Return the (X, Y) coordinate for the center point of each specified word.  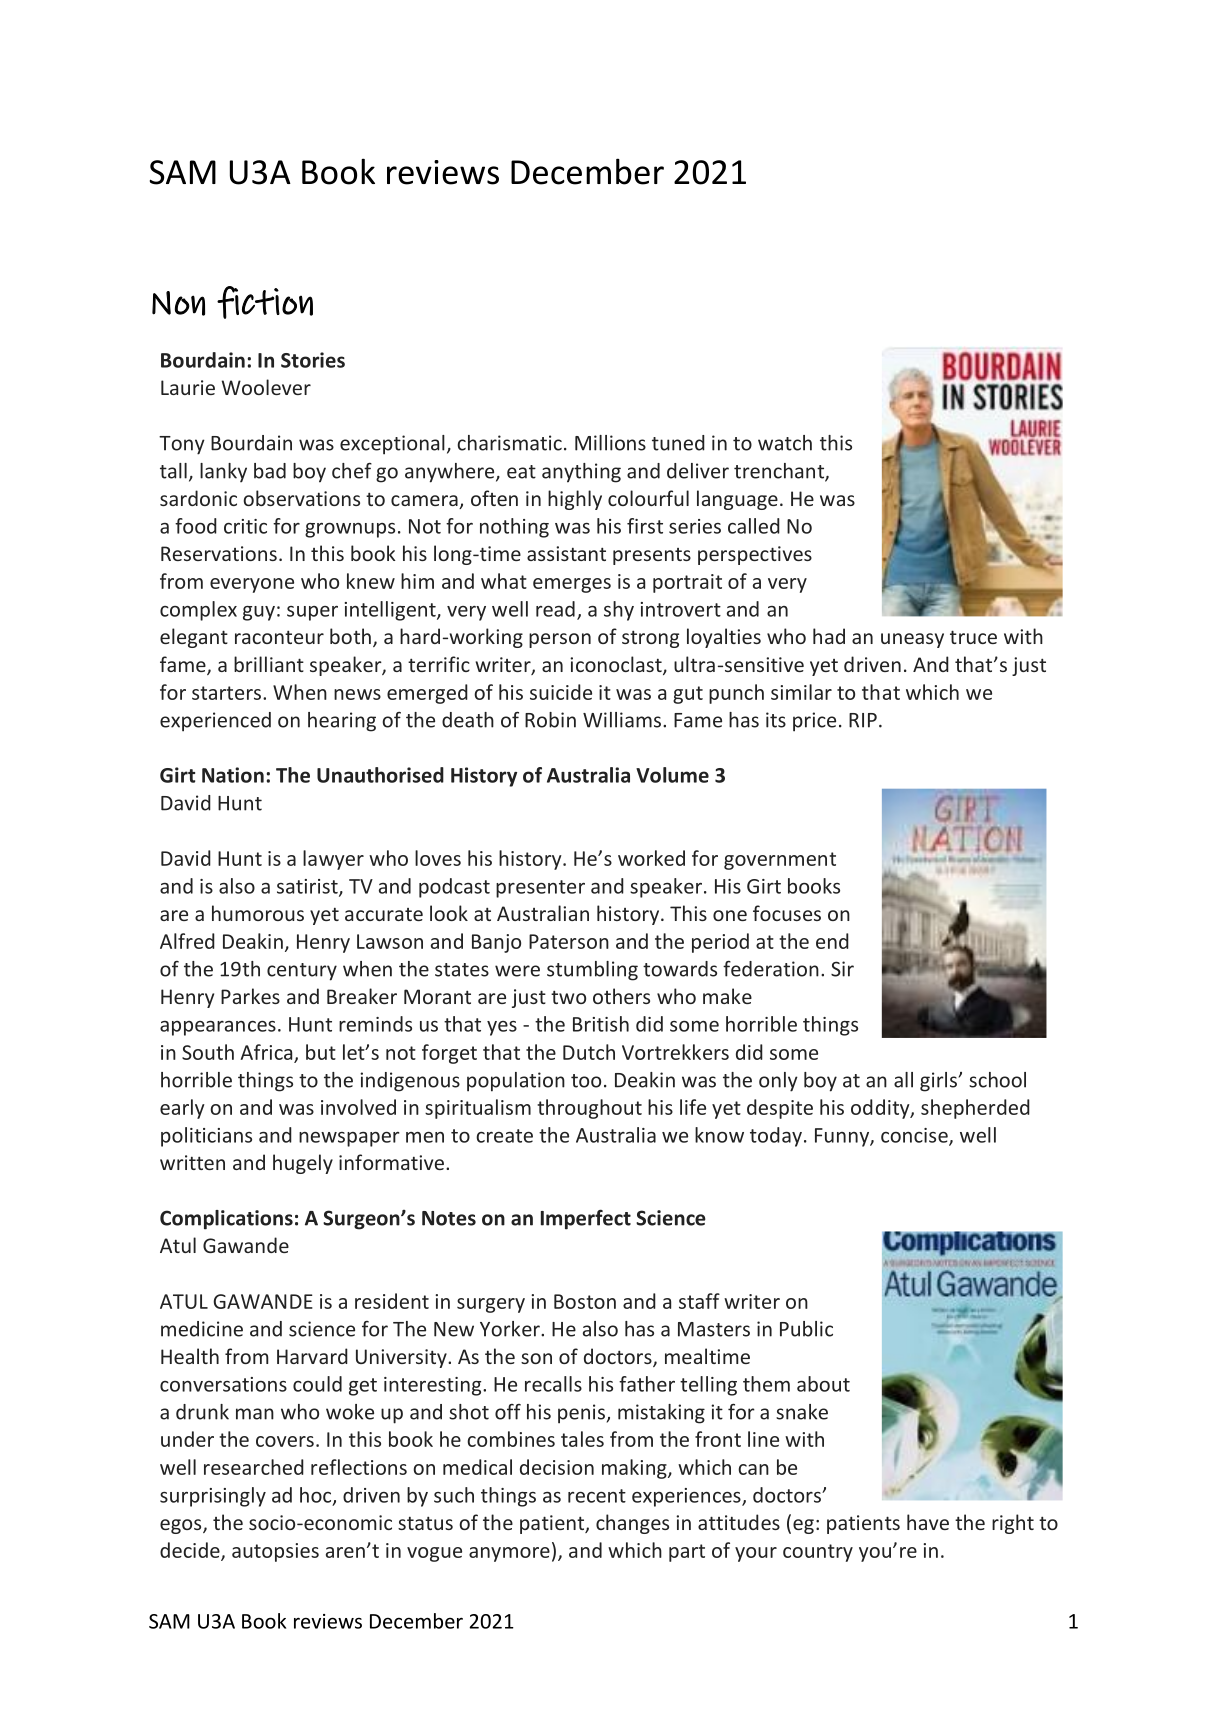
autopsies (275, 1552)
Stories (313, 360)
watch (785, 443)
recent (597, 1496)
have (928, 1522)
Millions (610, 443)
